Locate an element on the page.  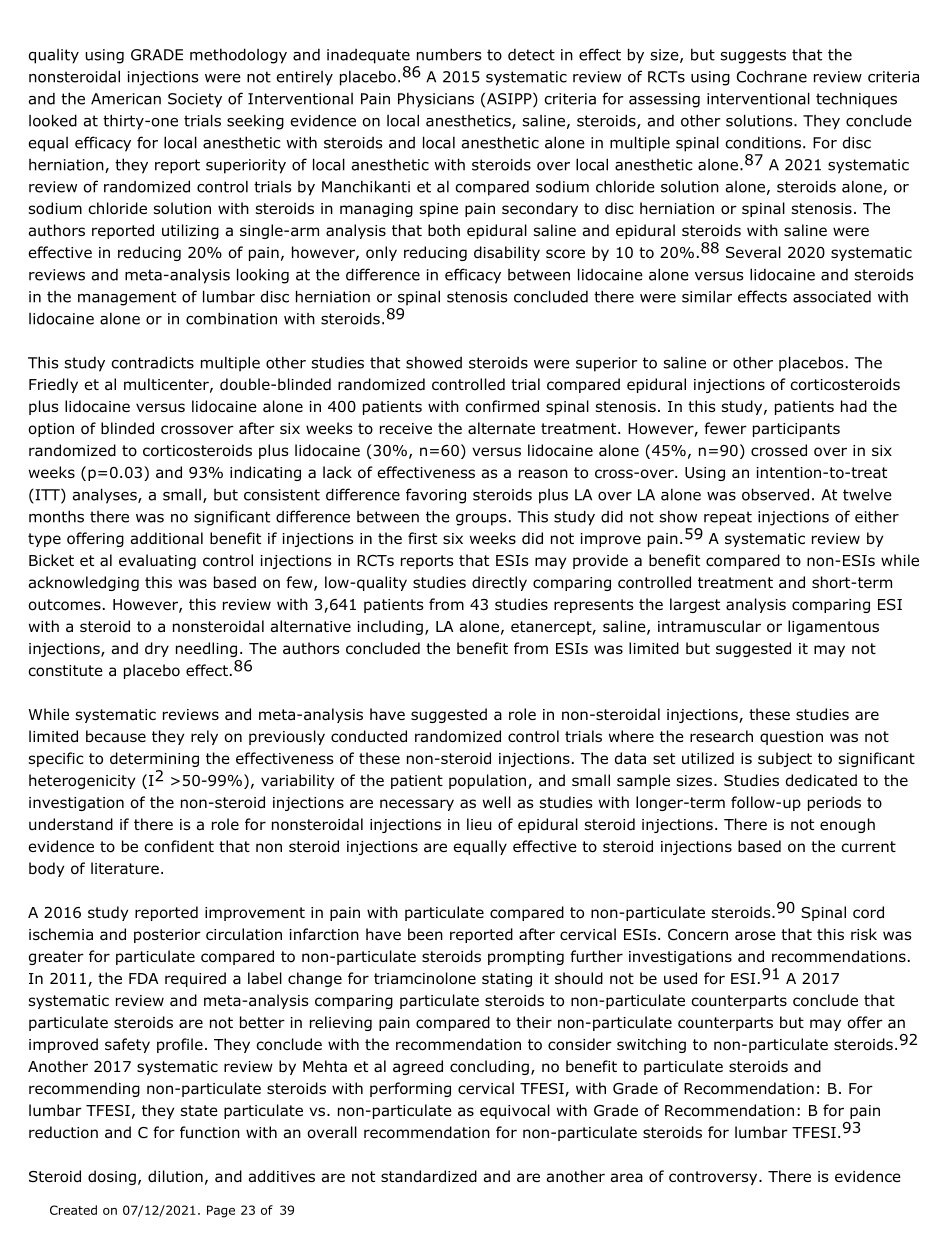
area is located at coordinates (626, 1178).
